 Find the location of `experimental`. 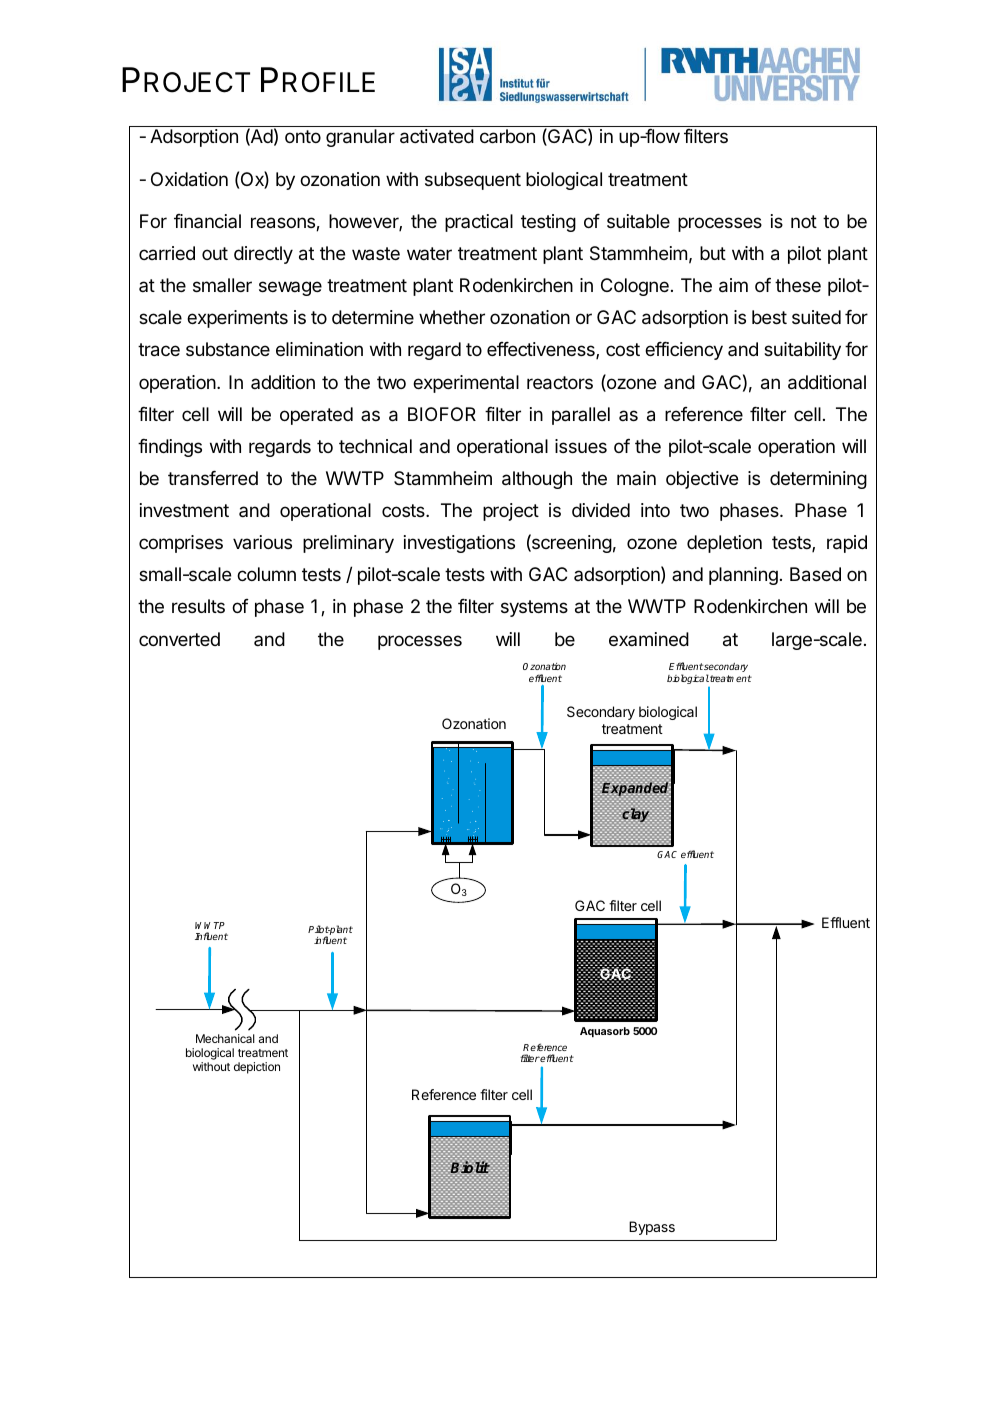

experimental is located at coordinates (466, 384).
